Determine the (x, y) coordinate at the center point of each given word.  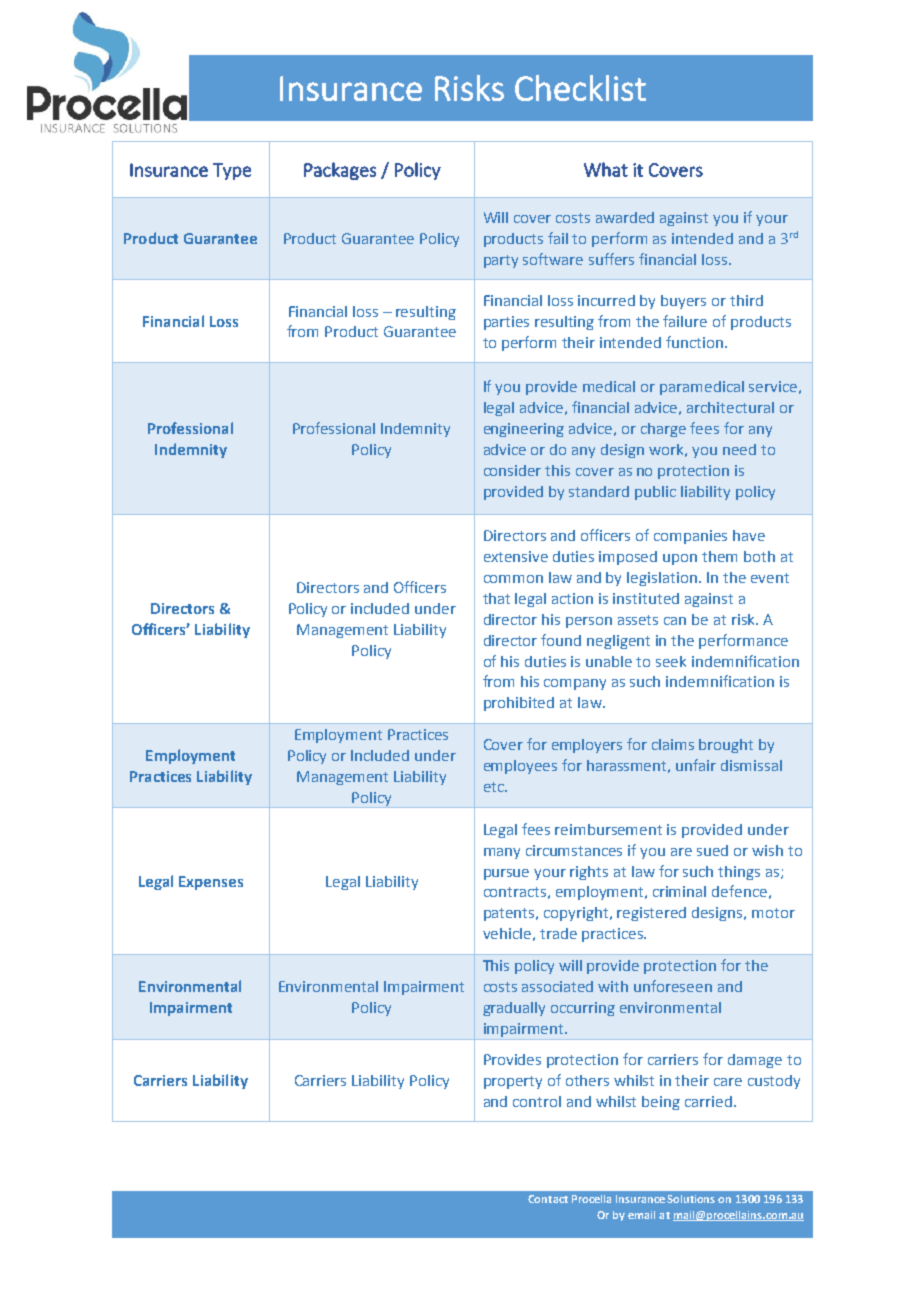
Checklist (580, 88)
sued (712, 850)
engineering (524, 430)
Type (232, 171)
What (606, 169)
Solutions (691, 1199)
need (739, 449)
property (513, 1082)
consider (512, 470)
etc (495, 787)
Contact (548, 1199)
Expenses (211, 883)
